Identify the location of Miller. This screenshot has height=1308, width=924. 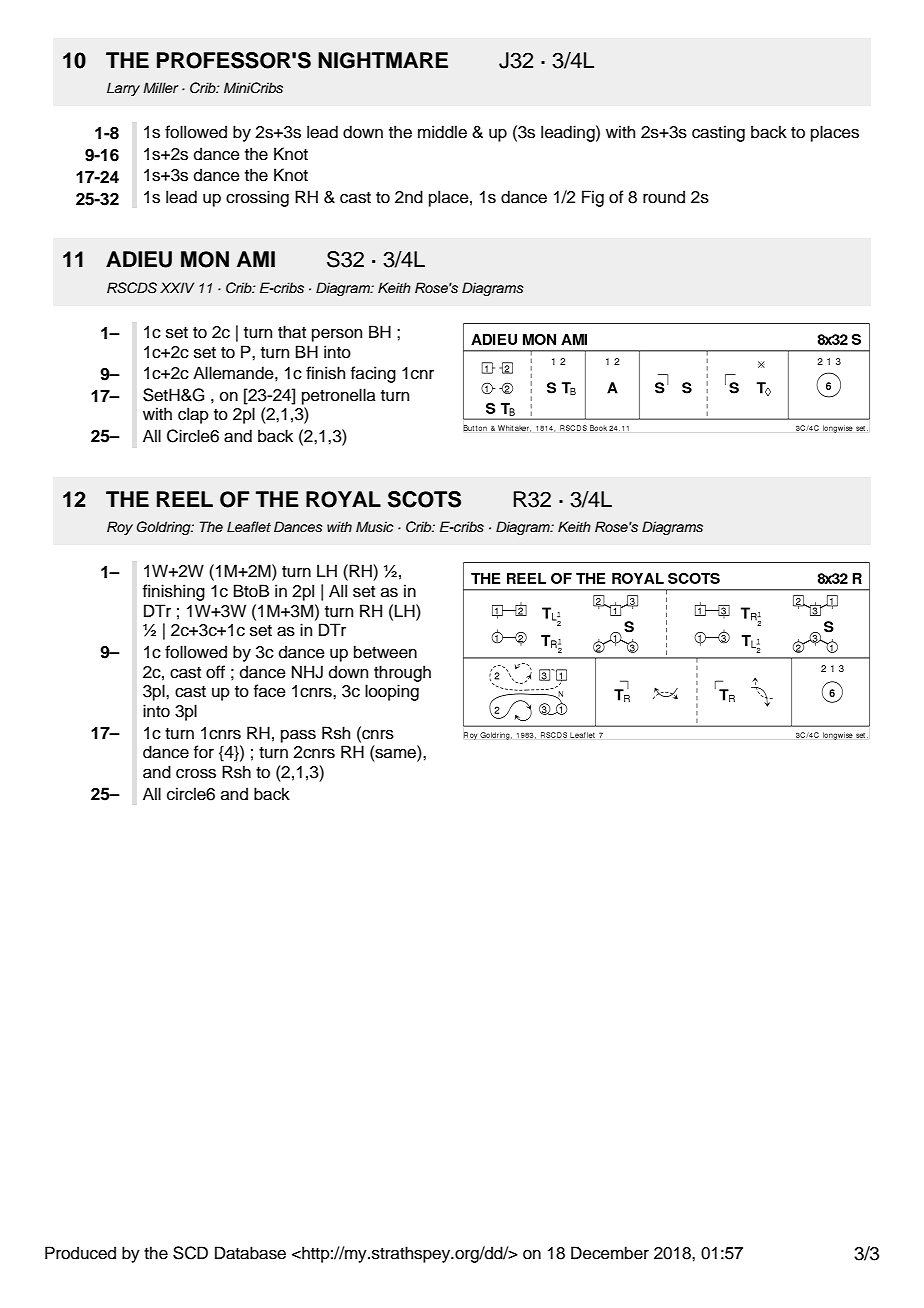
(161, 87).
